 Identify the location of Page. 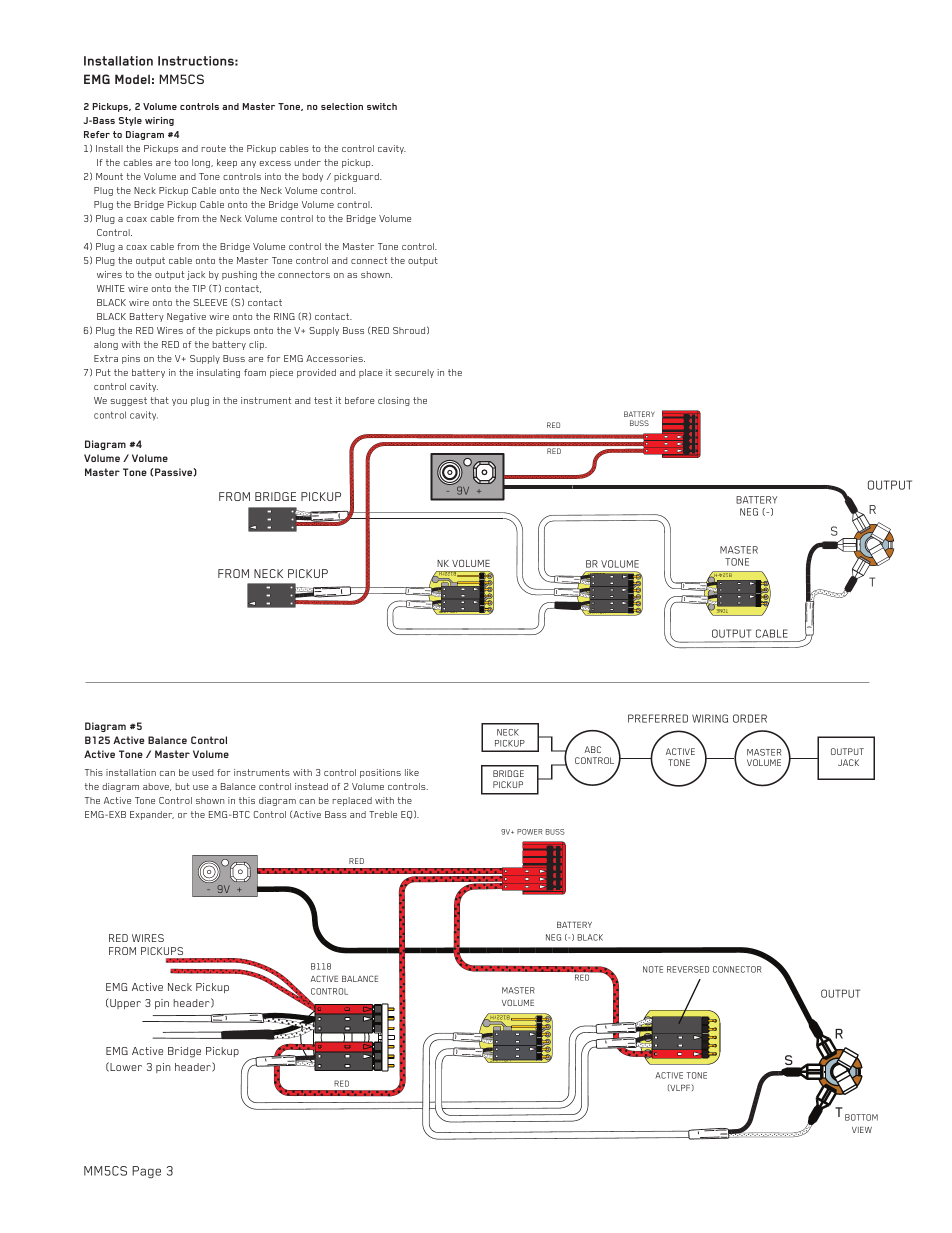
(146, 1172).
